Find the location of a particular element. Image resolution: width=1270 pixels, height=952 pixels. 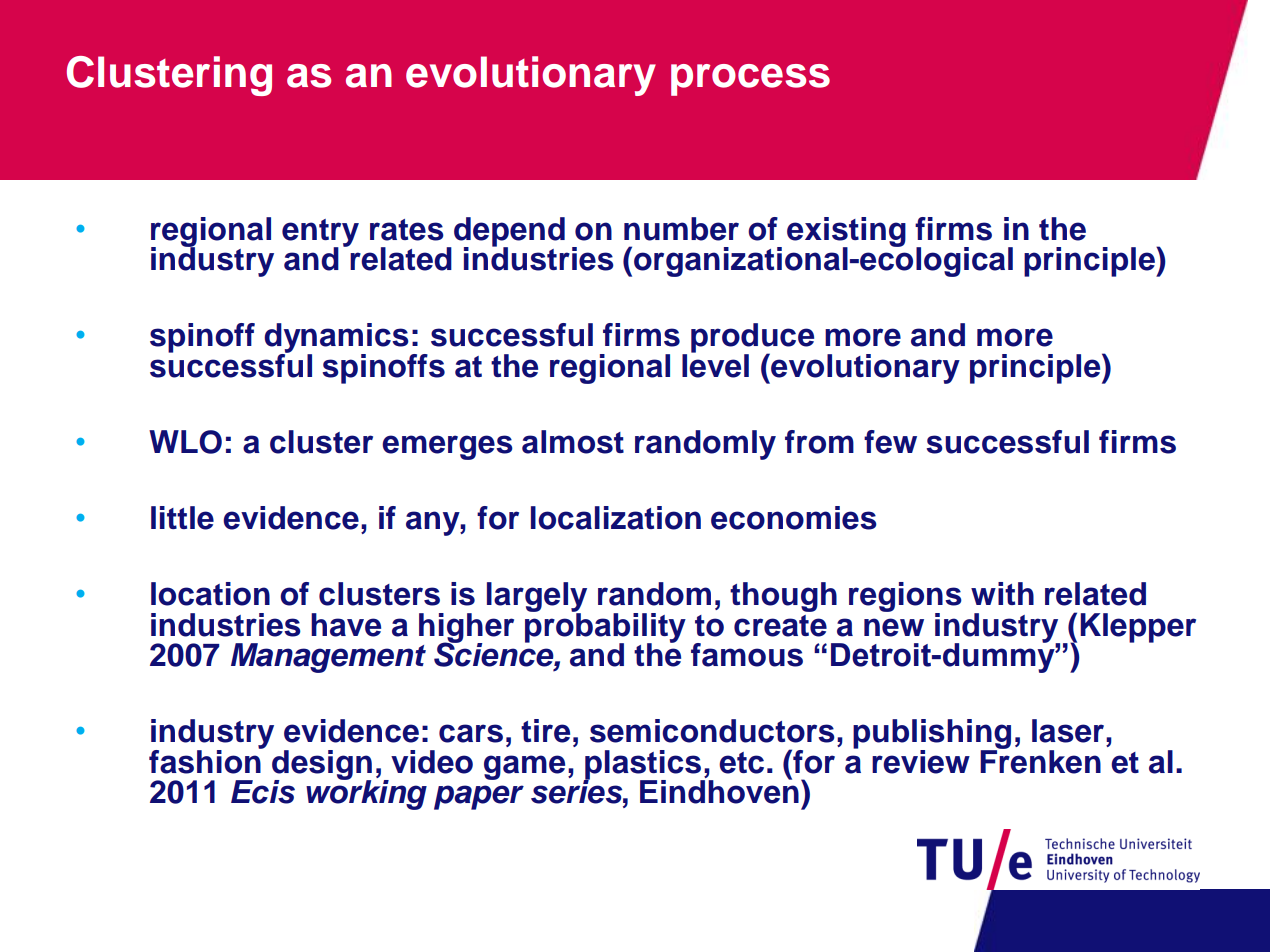

plastics is located at coordinates (643, 766).
